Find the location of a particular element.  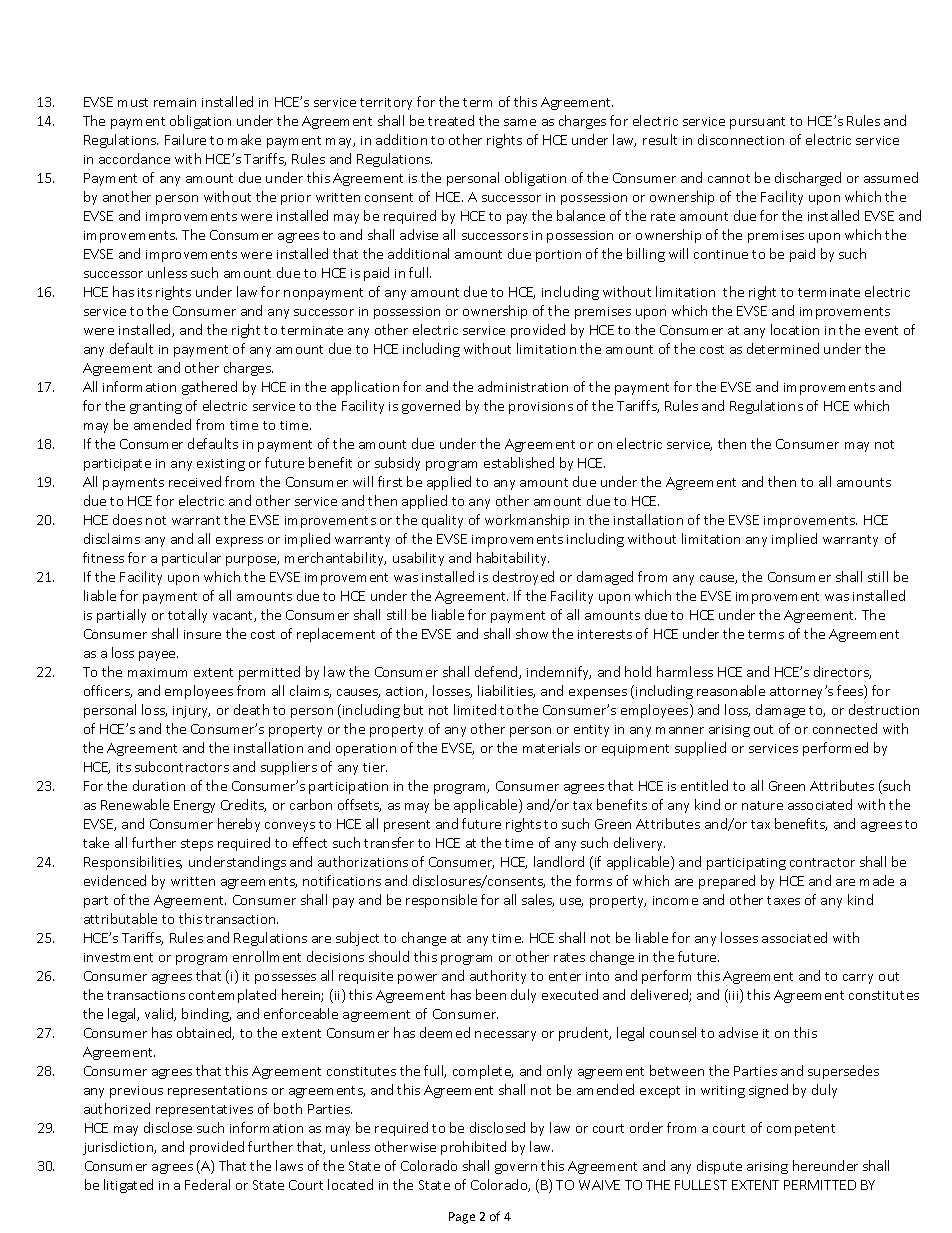

competent is located at coordinates (801, 1130).
